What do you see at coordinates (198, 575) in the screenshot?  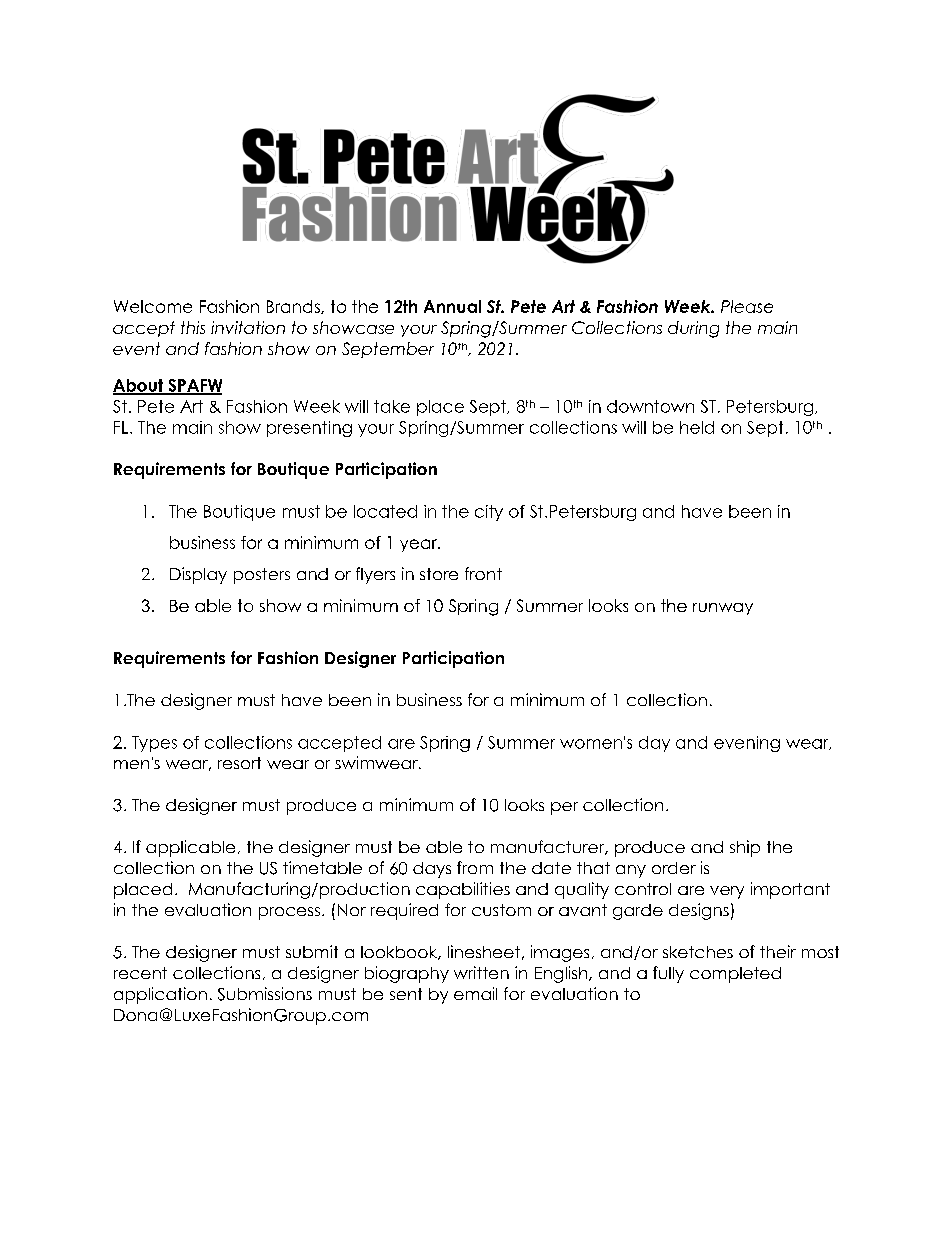 I see `Display` at bounding box center [198, 575].
